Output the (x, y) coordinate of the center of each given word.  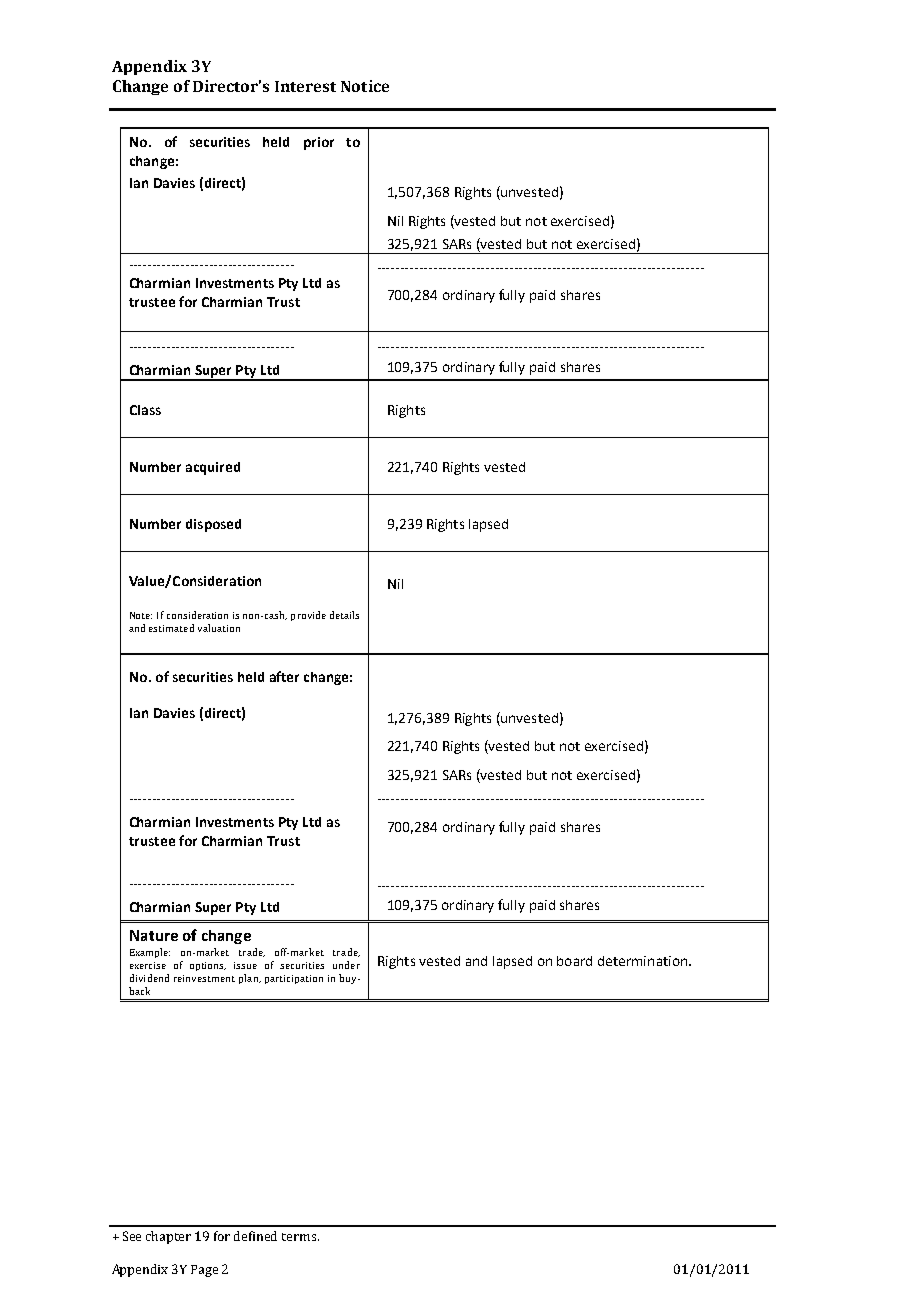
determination (642, 961)
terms (300, 1237)
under (346, 965)
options (208, 966)
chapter (168, 1237)
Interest (305, 86)
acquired (213, 468)
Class (145, 410)
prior (319, 143)
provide (308, 616)
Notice (365, 86)
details (344, 615)
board (574, 961)
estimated (171, 628)
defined (255, 1236)
